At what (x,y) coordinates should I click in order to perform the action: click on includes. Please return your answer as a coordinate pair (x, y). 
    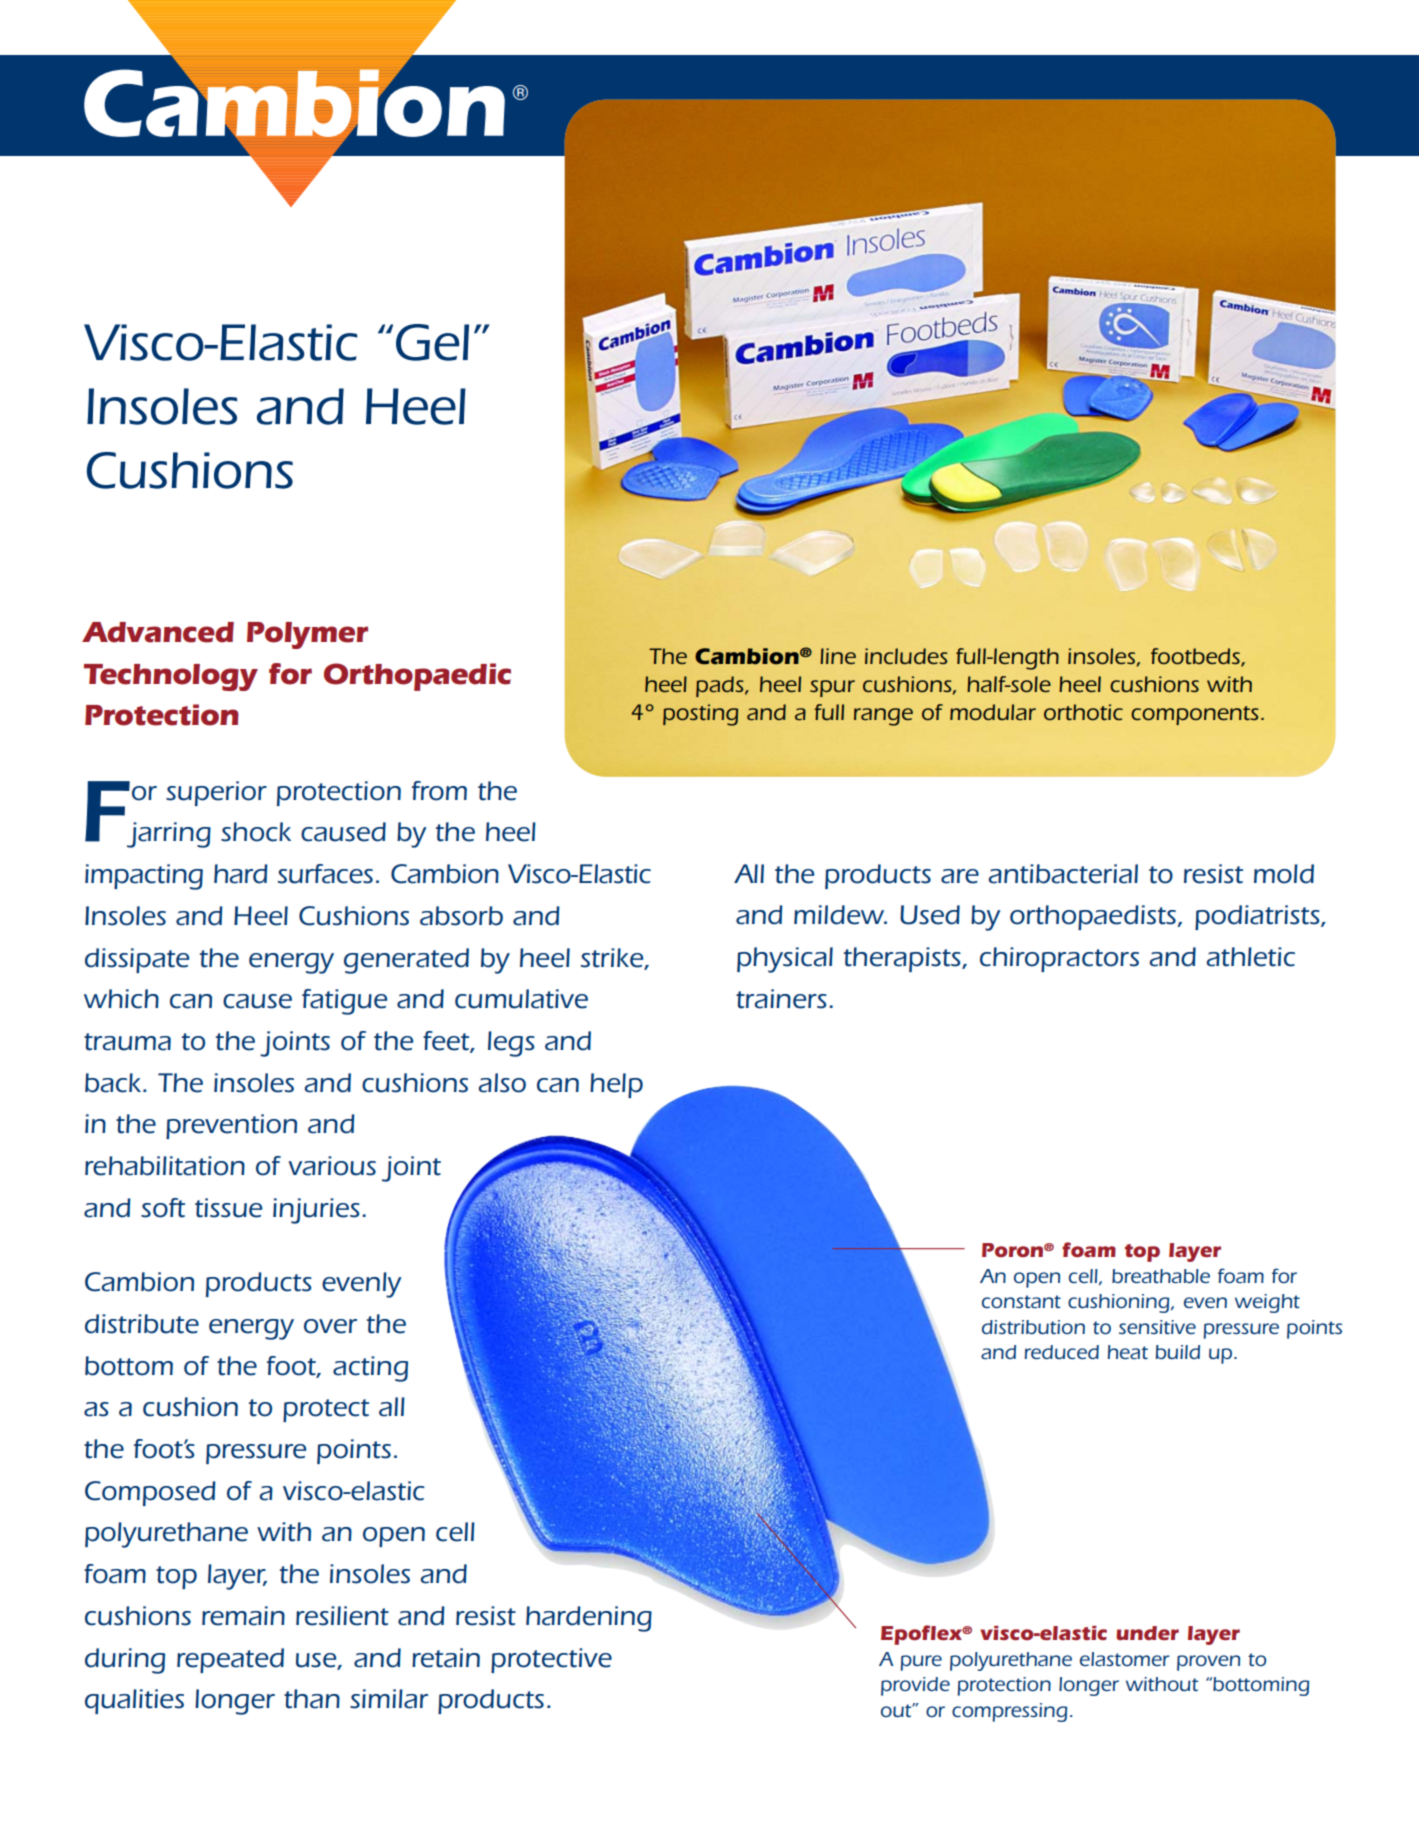
    Looking at the image, I should click on (906, 656).
